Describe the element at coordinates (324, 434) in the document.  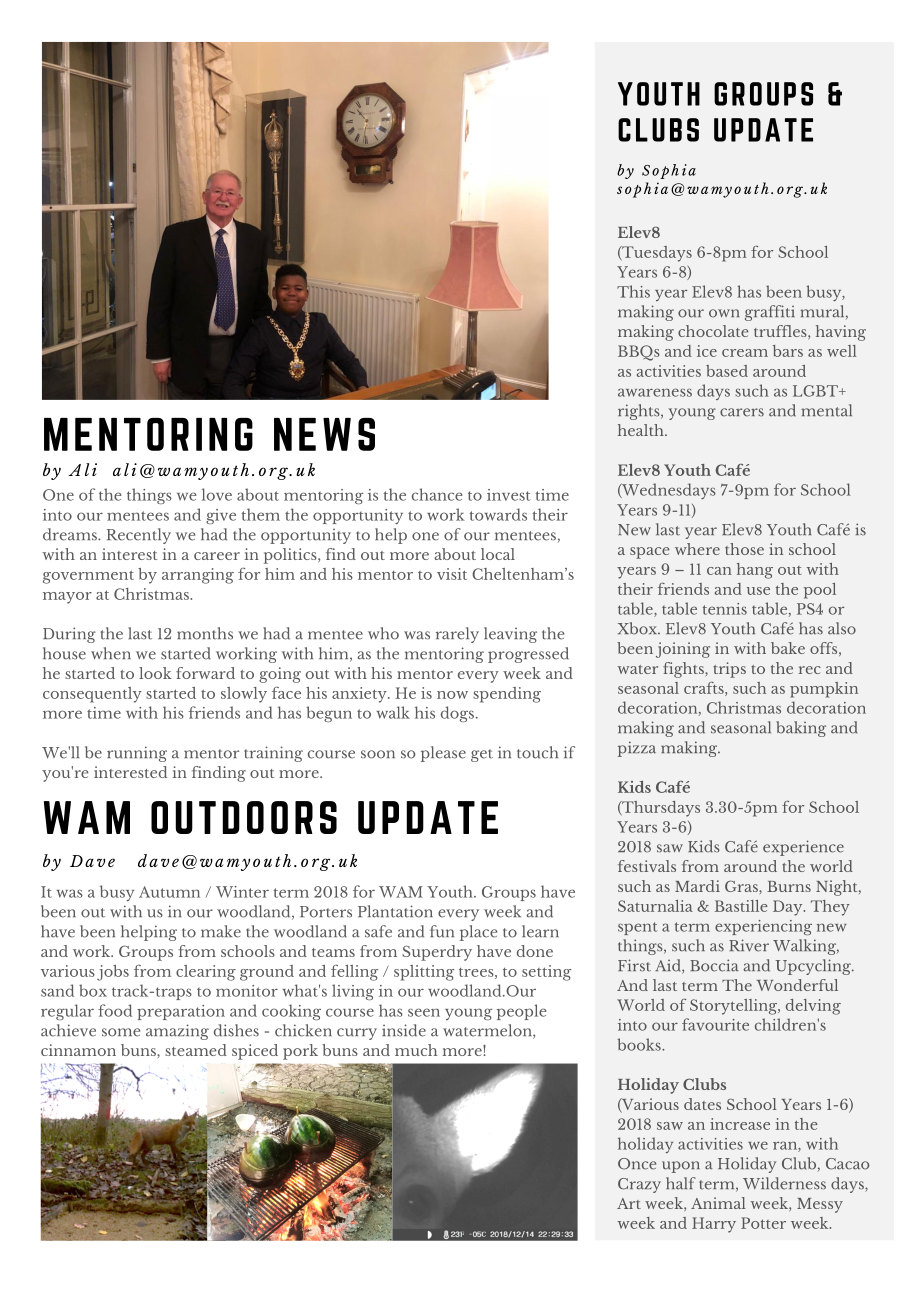
I see `NEWS` at that location.
